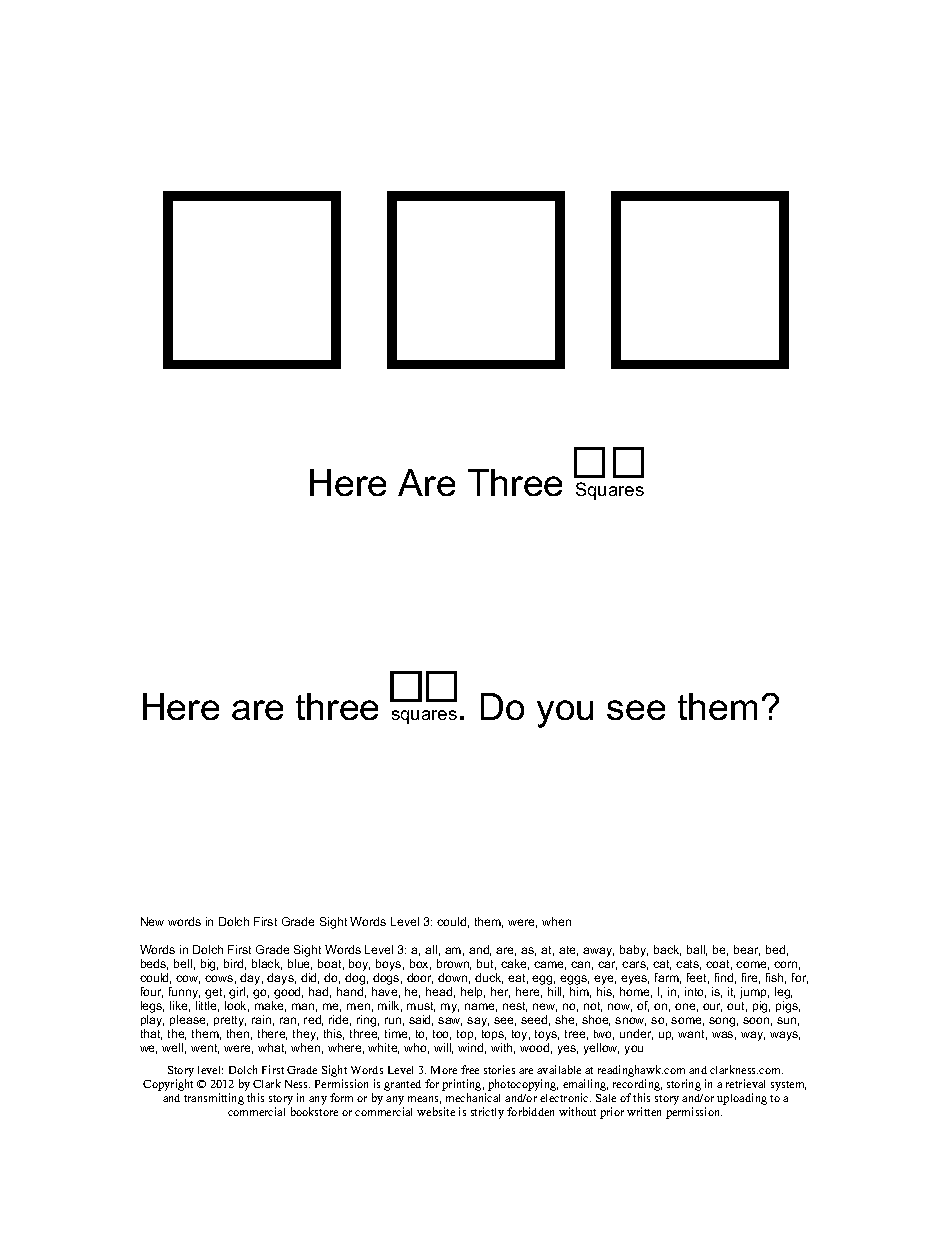 This document has width=952, height=1233. I want to click on black, so click(267, 964).
